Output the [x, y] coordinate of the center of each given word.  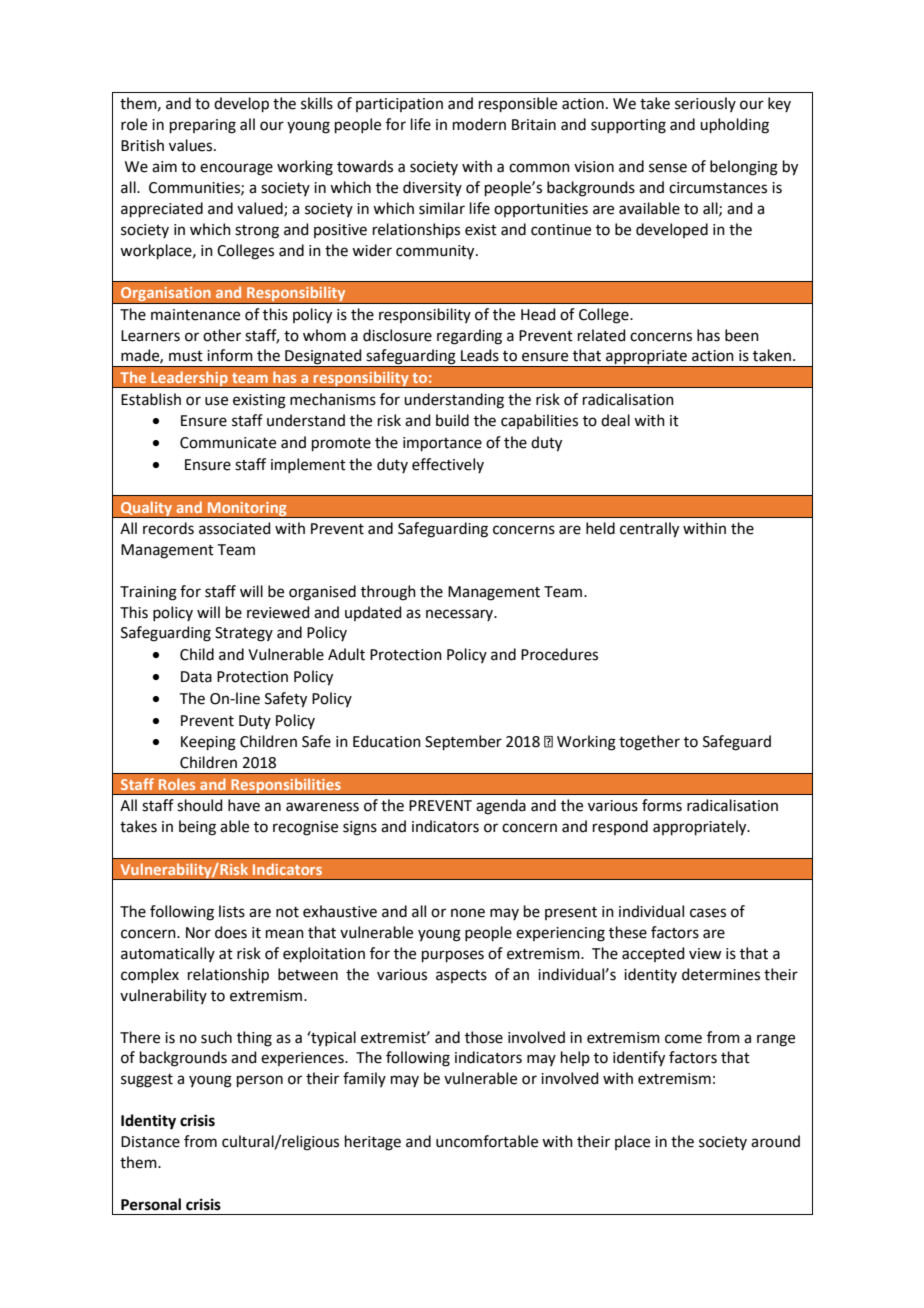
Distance [150, 1142]
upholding [734, 126]
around [775, 1141]
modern [479, 124]
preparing [203, 126]
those [484, 1037]
